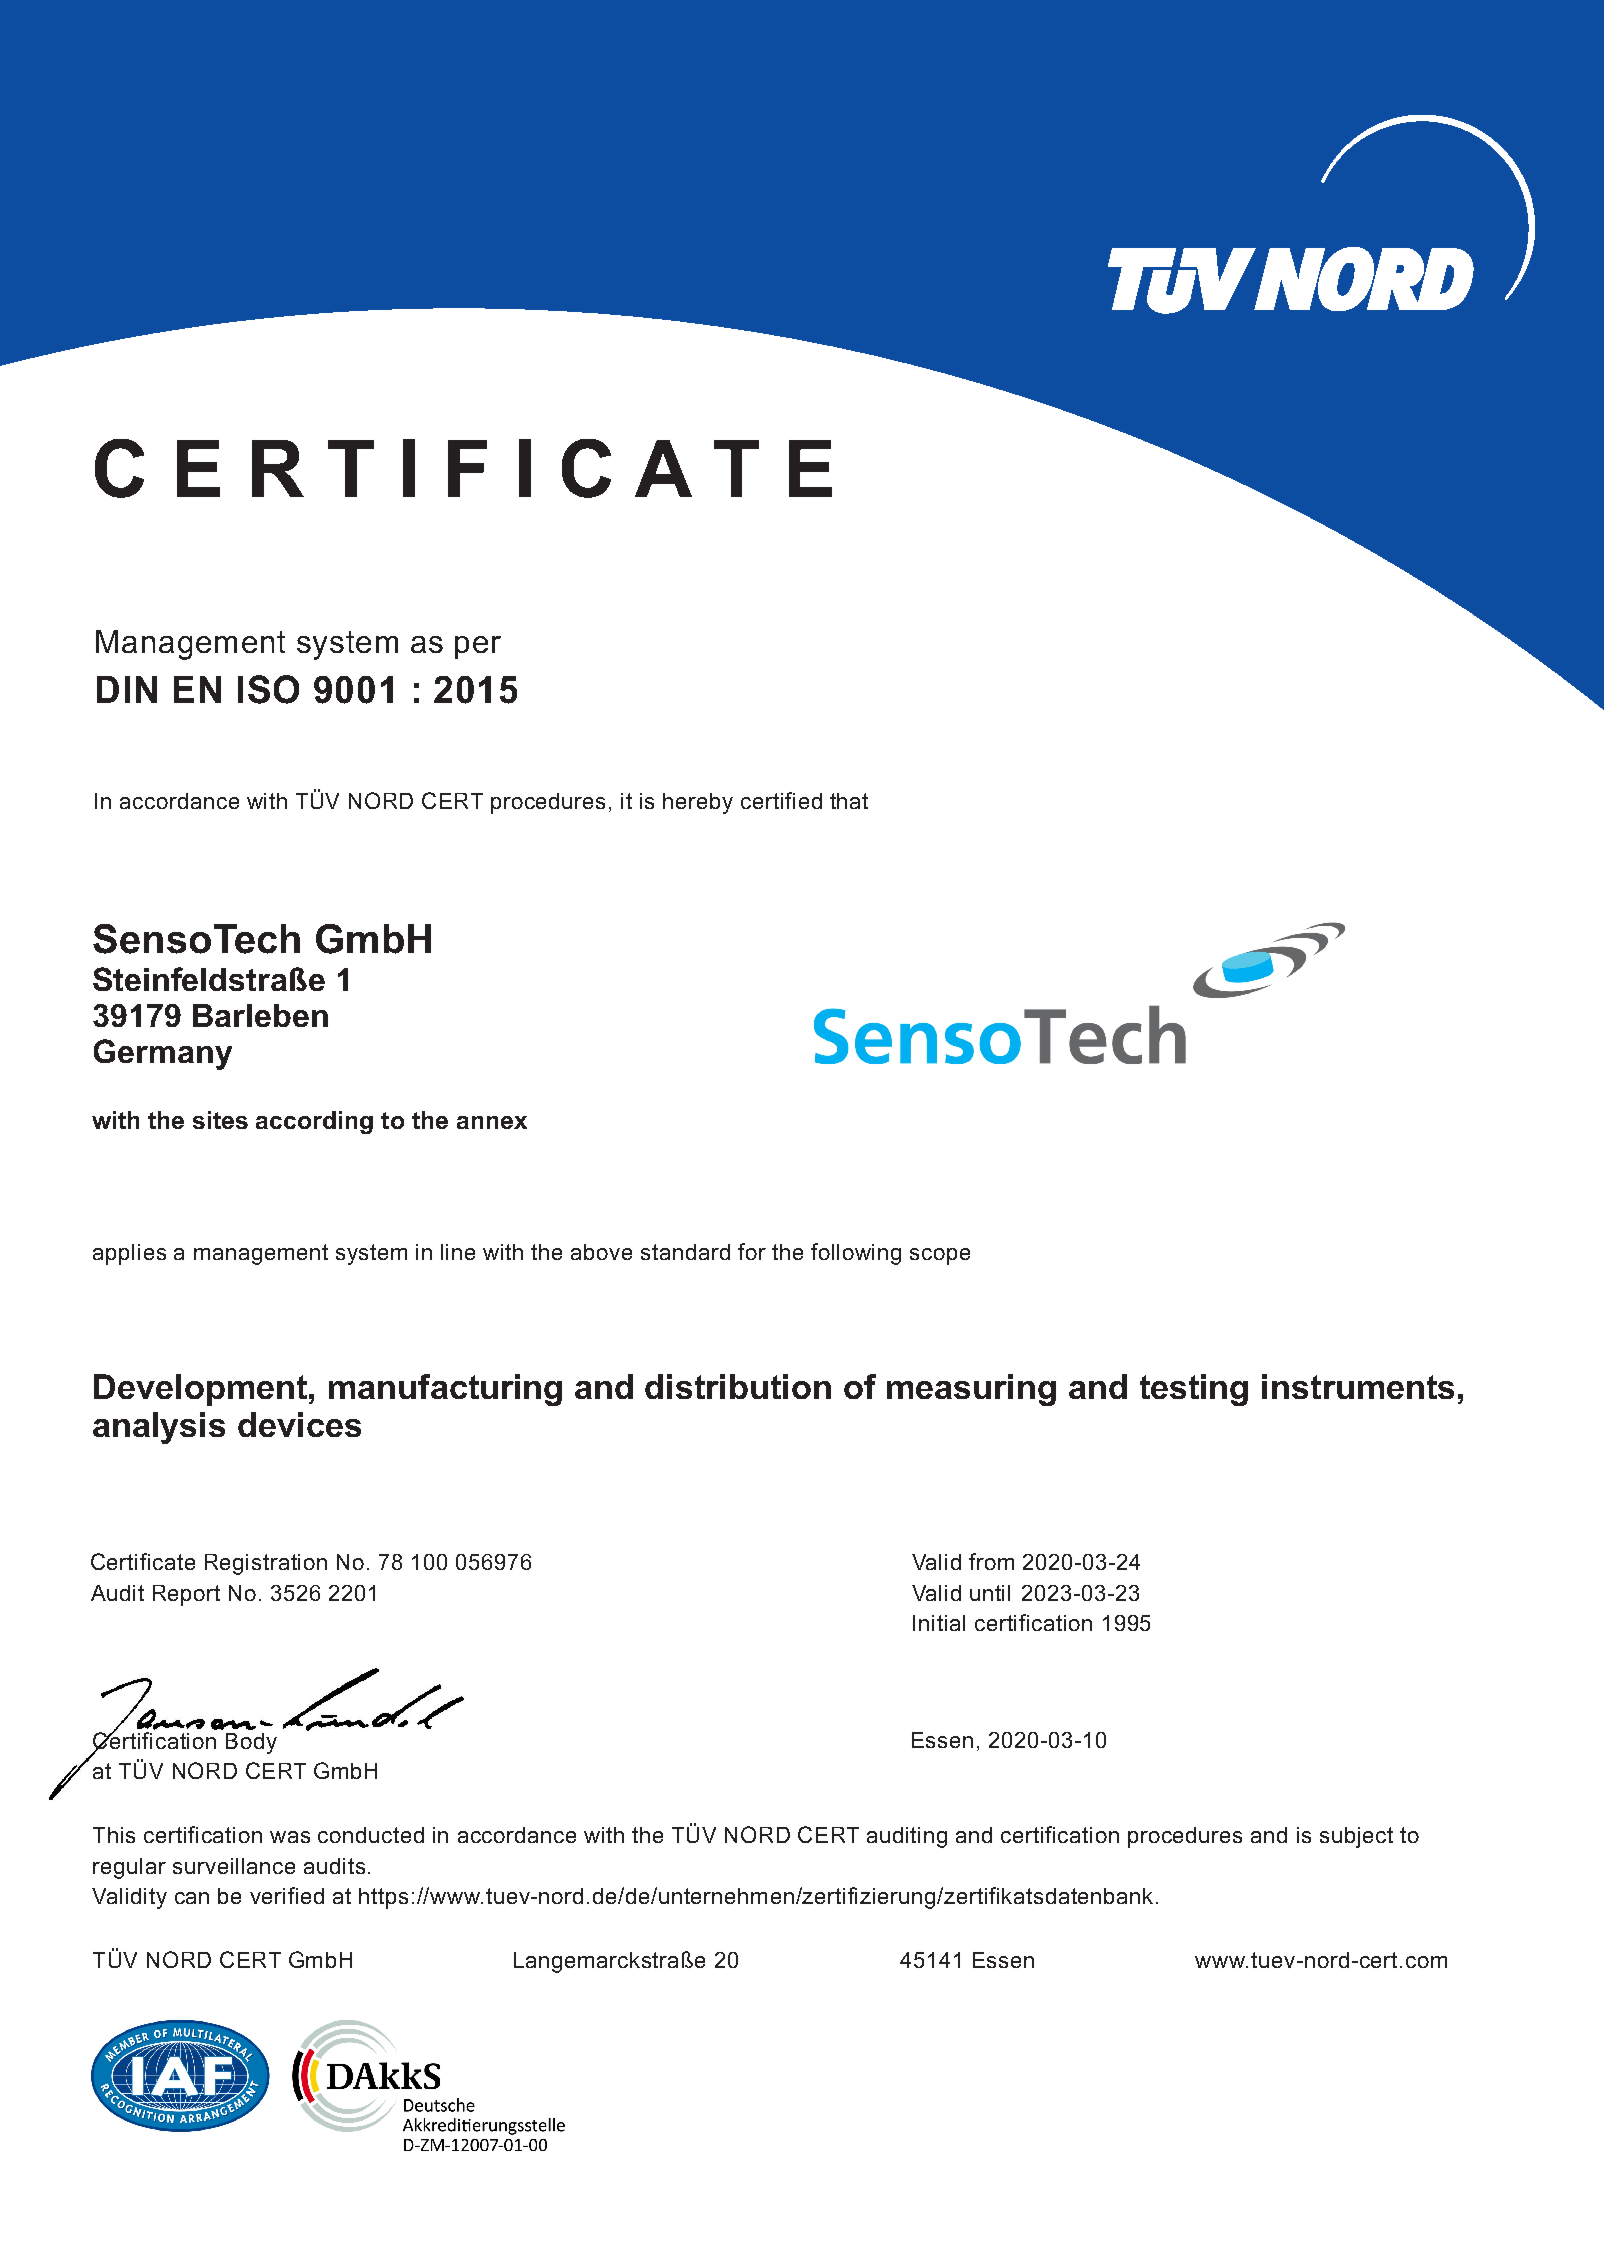 Image resolution: width=1604 pixels, height=2268 pixels. I want to click on that, so click(849, 801).
